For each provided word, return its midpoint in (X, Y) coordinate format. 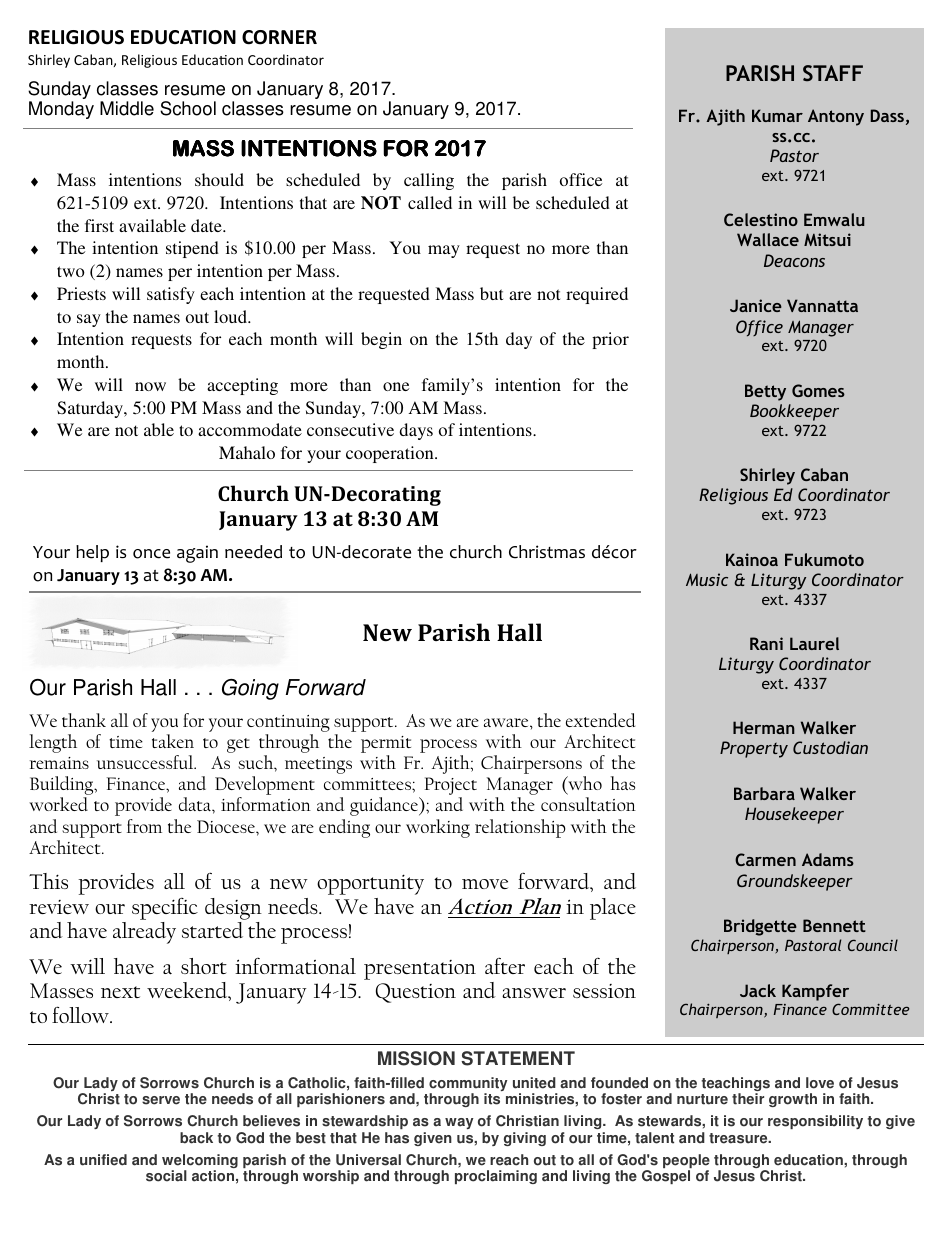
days (416, 431)
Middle (127, 108)
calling (429, 181)
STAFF (833, 73)
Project (451, 787)
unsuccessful (146, 762)
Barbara (764, 793)
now (150, 386)
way (459, 1123)
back (196, 1138)
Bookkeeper (794, 412)
